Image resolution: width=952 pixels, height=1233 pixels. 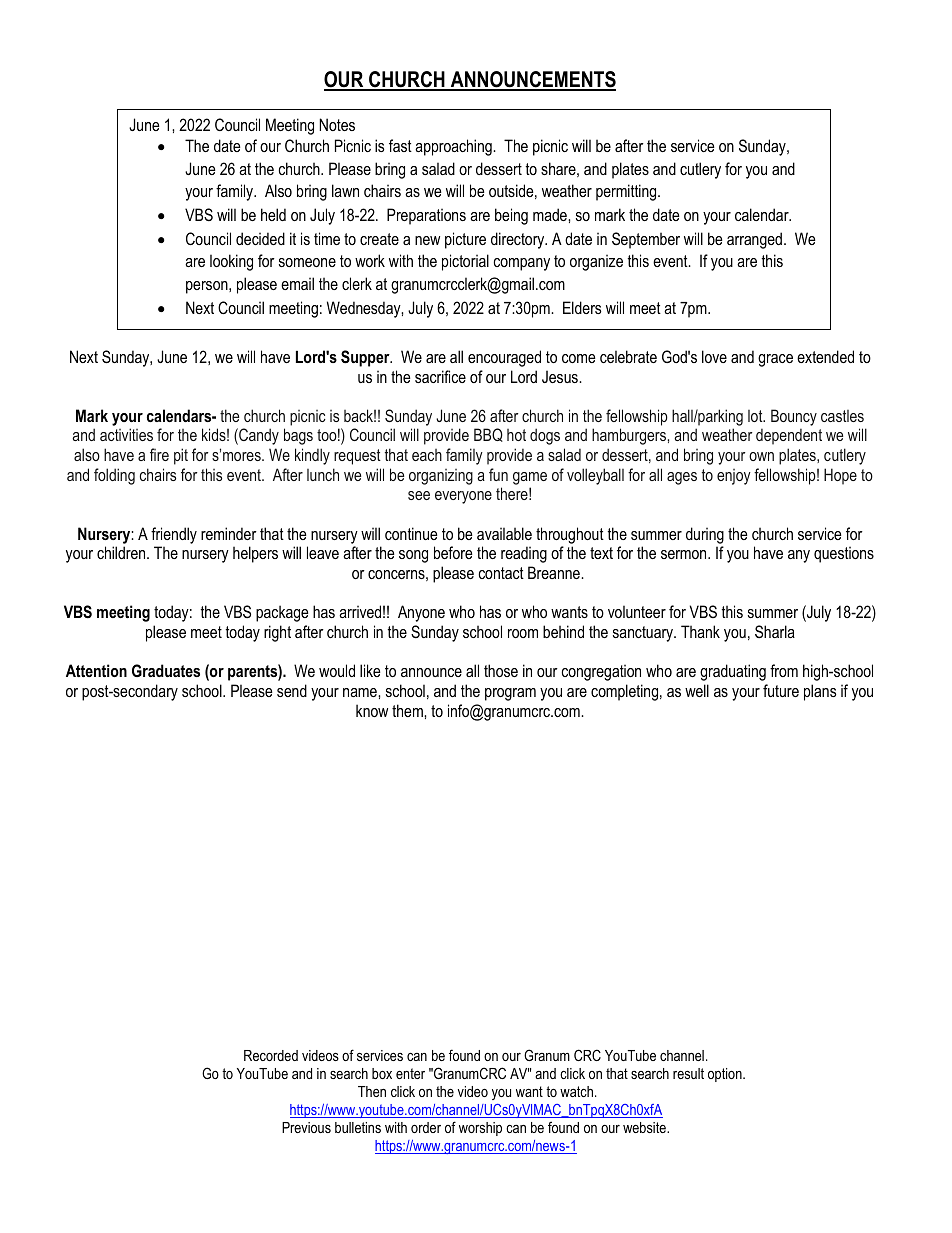 I want to click on them, so click(x=408, y=710).
